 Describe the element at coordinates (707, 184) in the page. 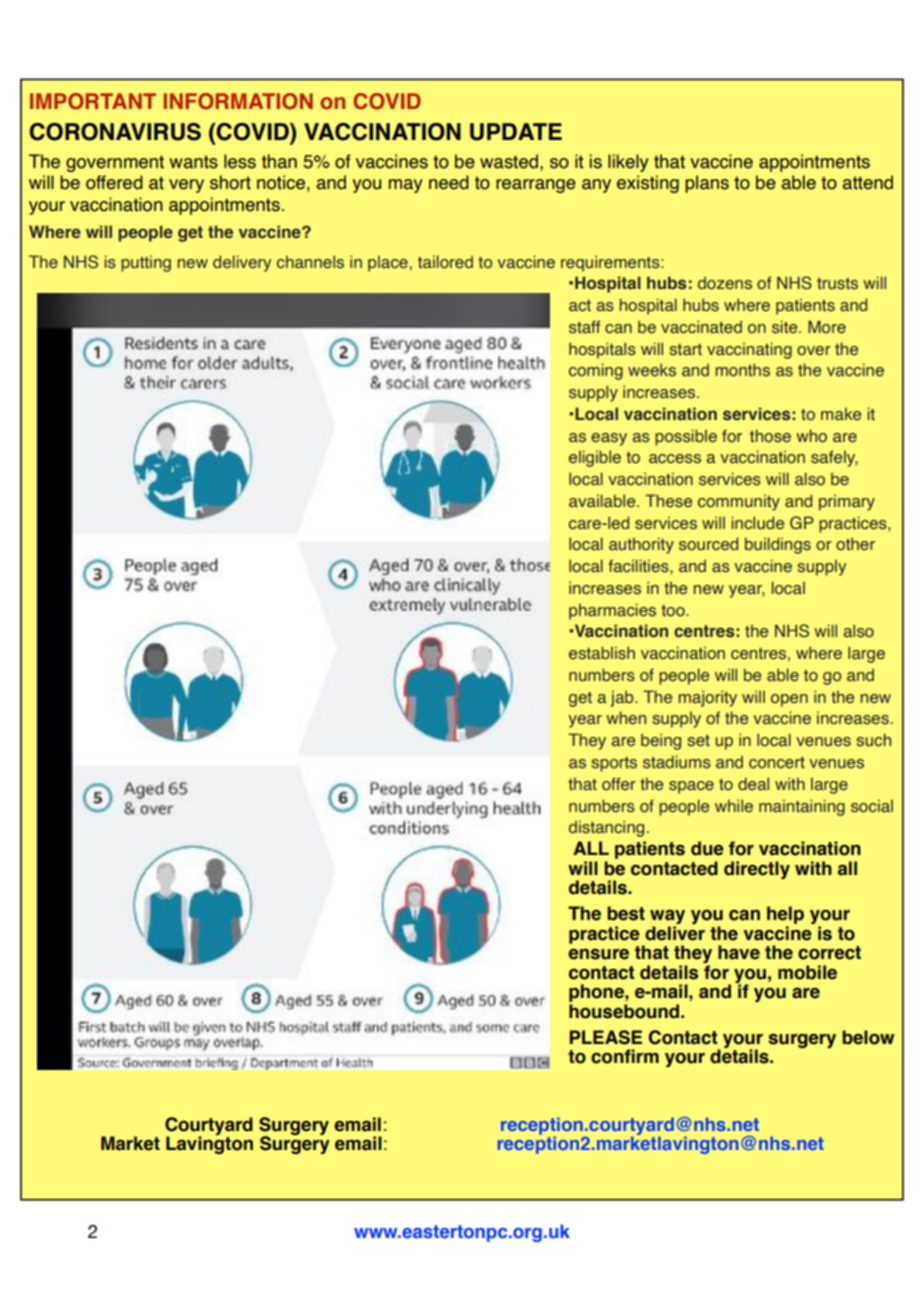

I see `plans` at that location.
